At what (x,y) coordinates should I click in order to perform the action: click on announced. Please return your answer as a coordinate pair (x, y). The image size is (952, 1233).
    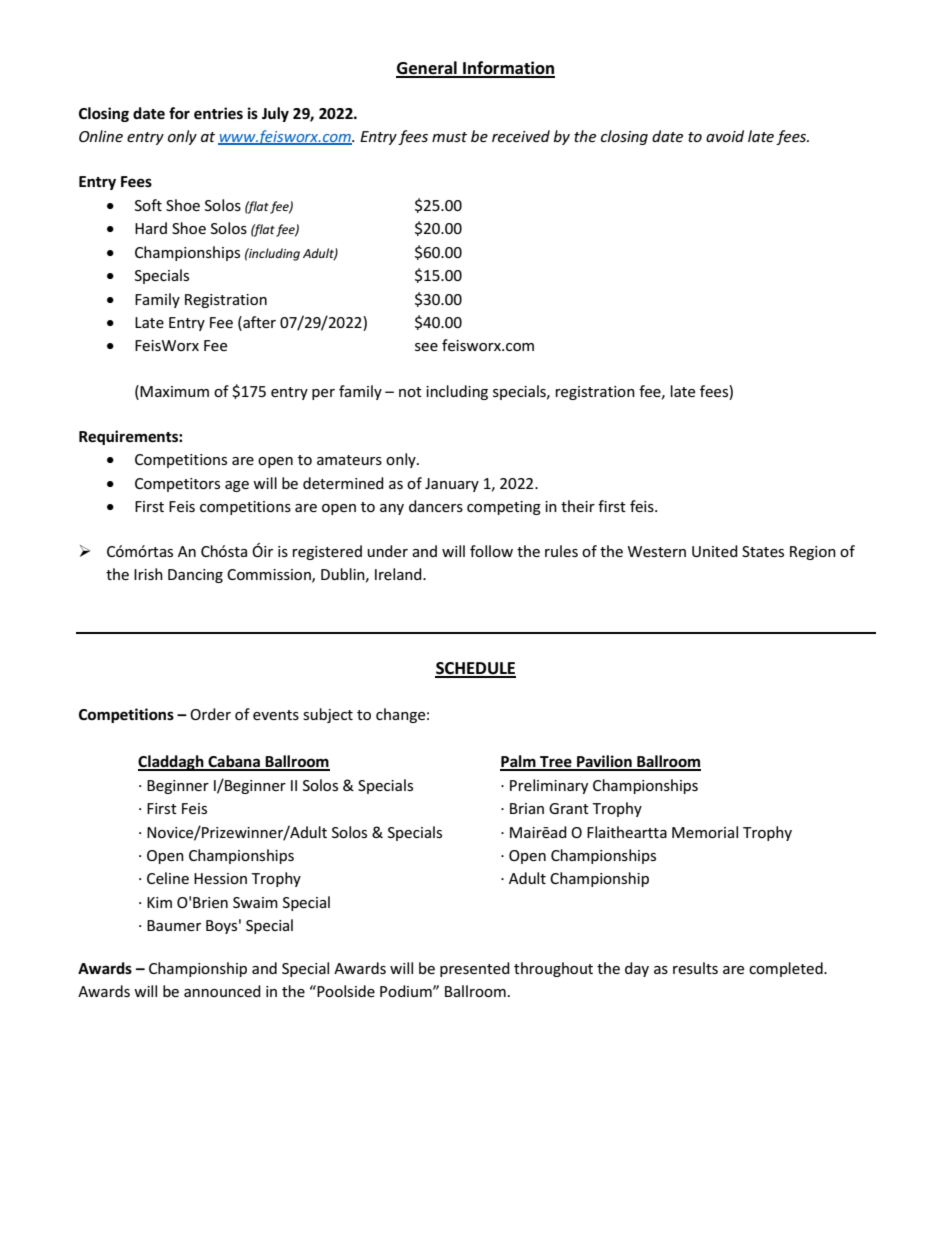
    Looking at the image, I should click on (222, 991).
